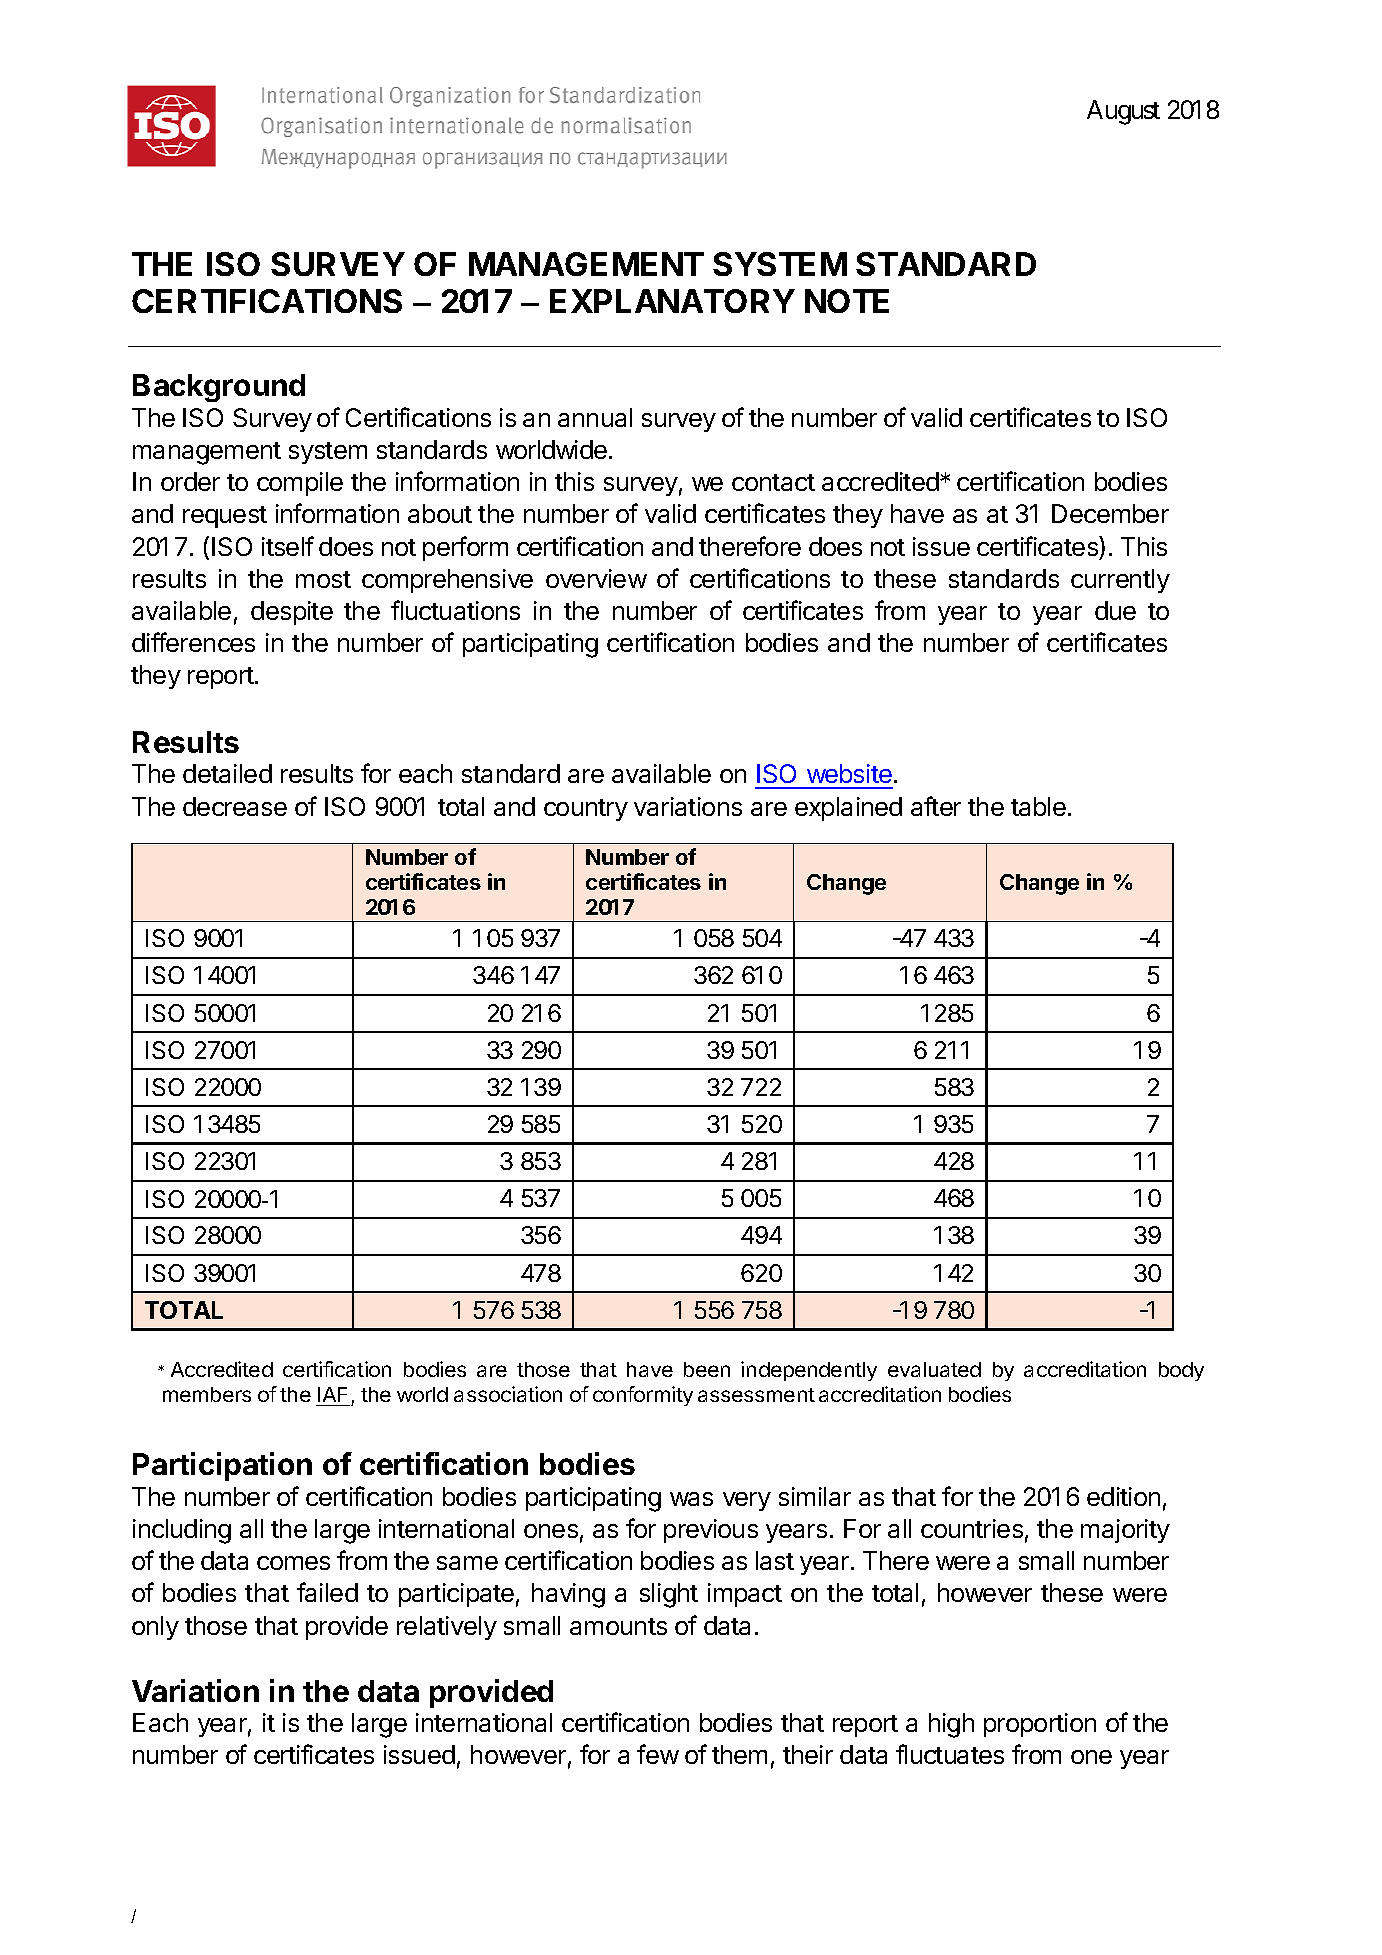 The width and height of the page is (1382, 1955). Describe the element at coordinates (707, 1369) in the page. I see `been` at that location.
